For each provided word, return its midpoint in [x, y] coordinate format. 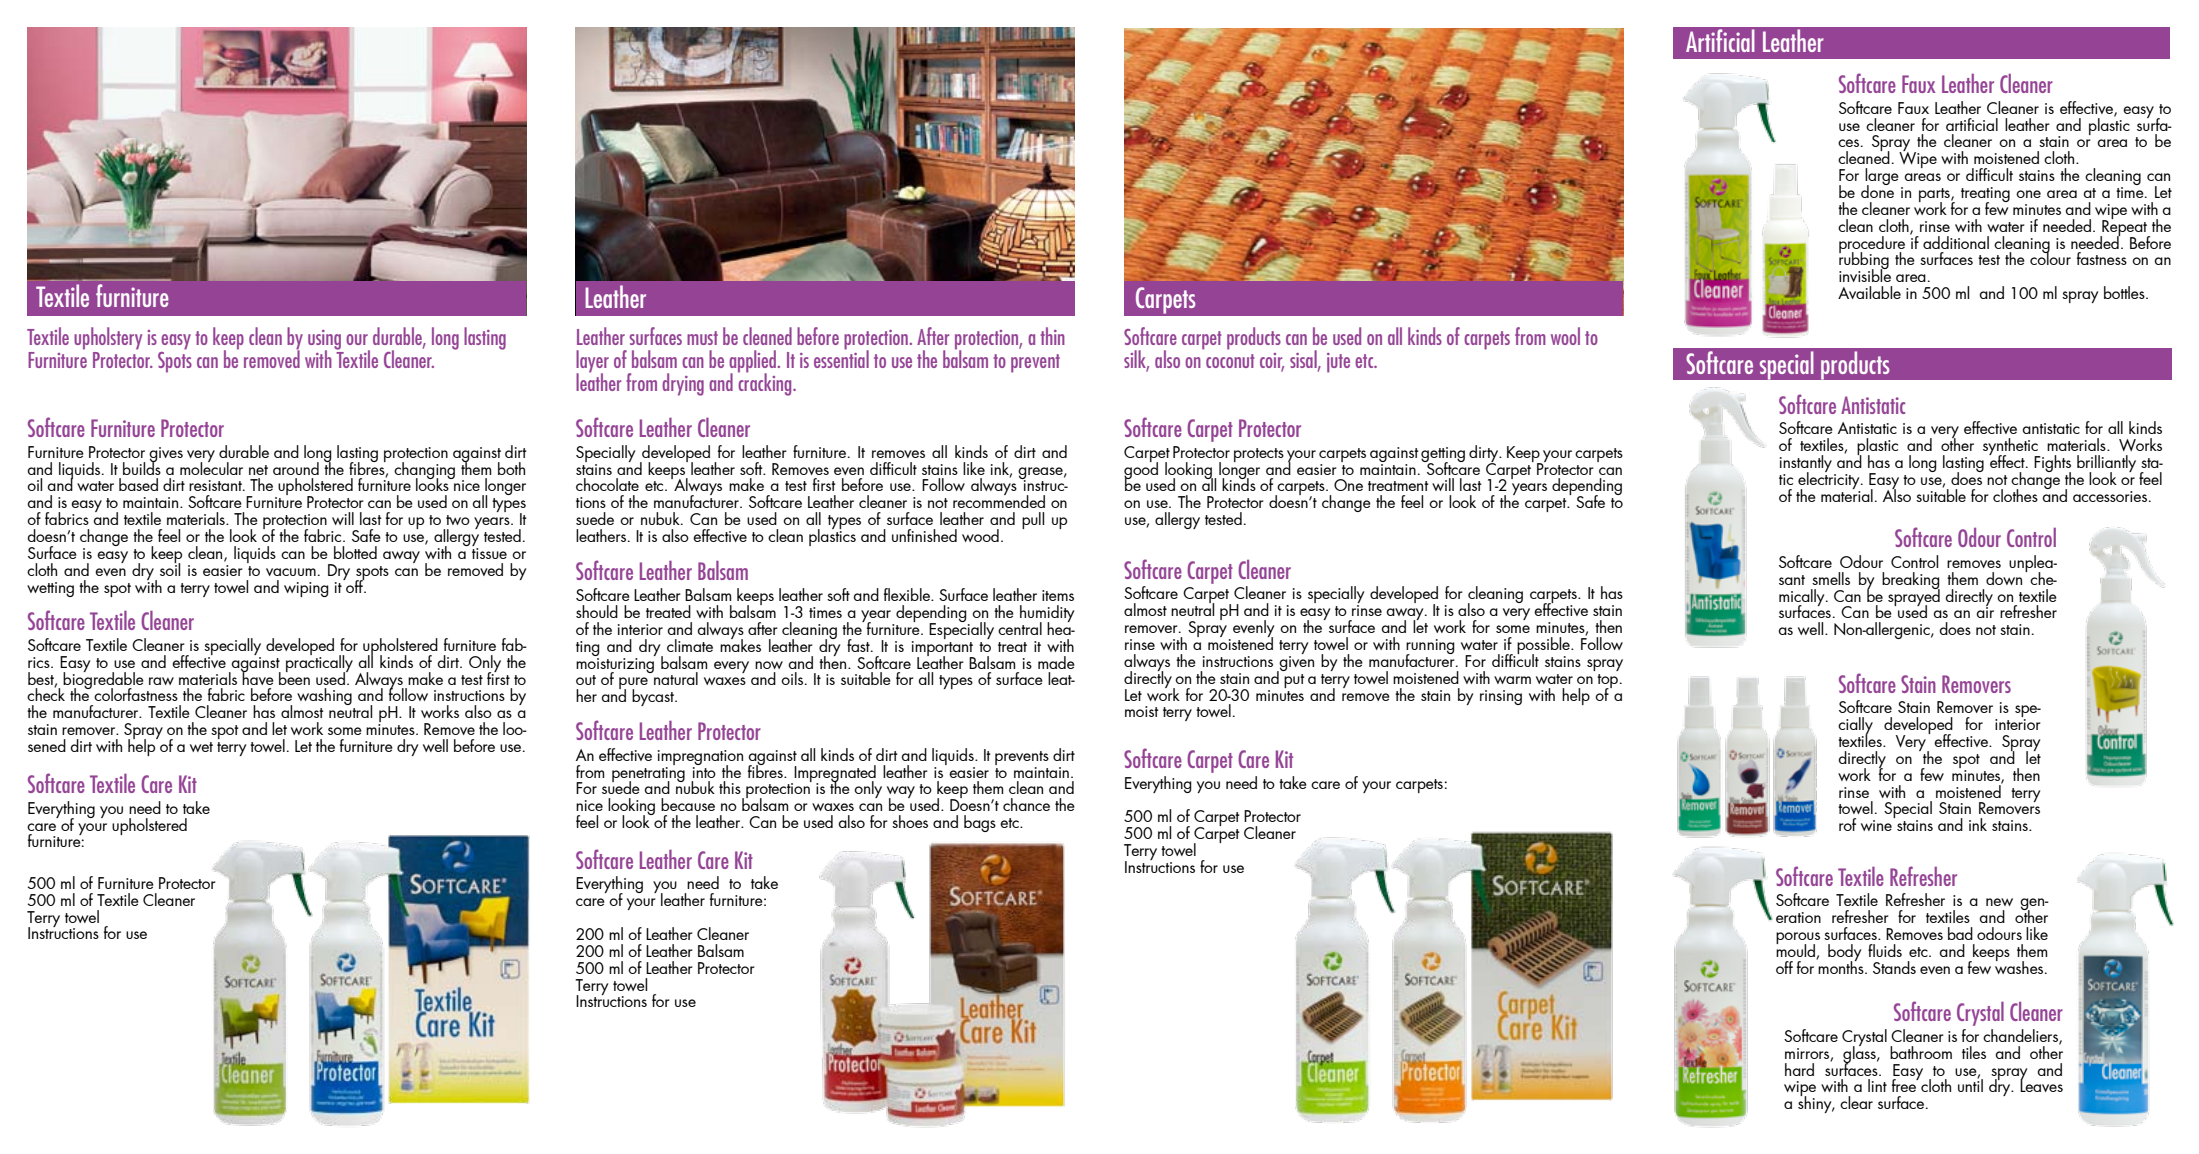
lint [1877, 1085]
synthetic [2011, 448]
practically [319, 663]
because [688, 804]
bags [980, 823]
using [324, 341]
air [1985, 611]
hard [1799, 1069]
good [1141, 470]
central [1020, 628]
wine [1876, 825]
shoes [910, 821]
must [702, 338]
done [1877, 190]
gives [166, 455]
